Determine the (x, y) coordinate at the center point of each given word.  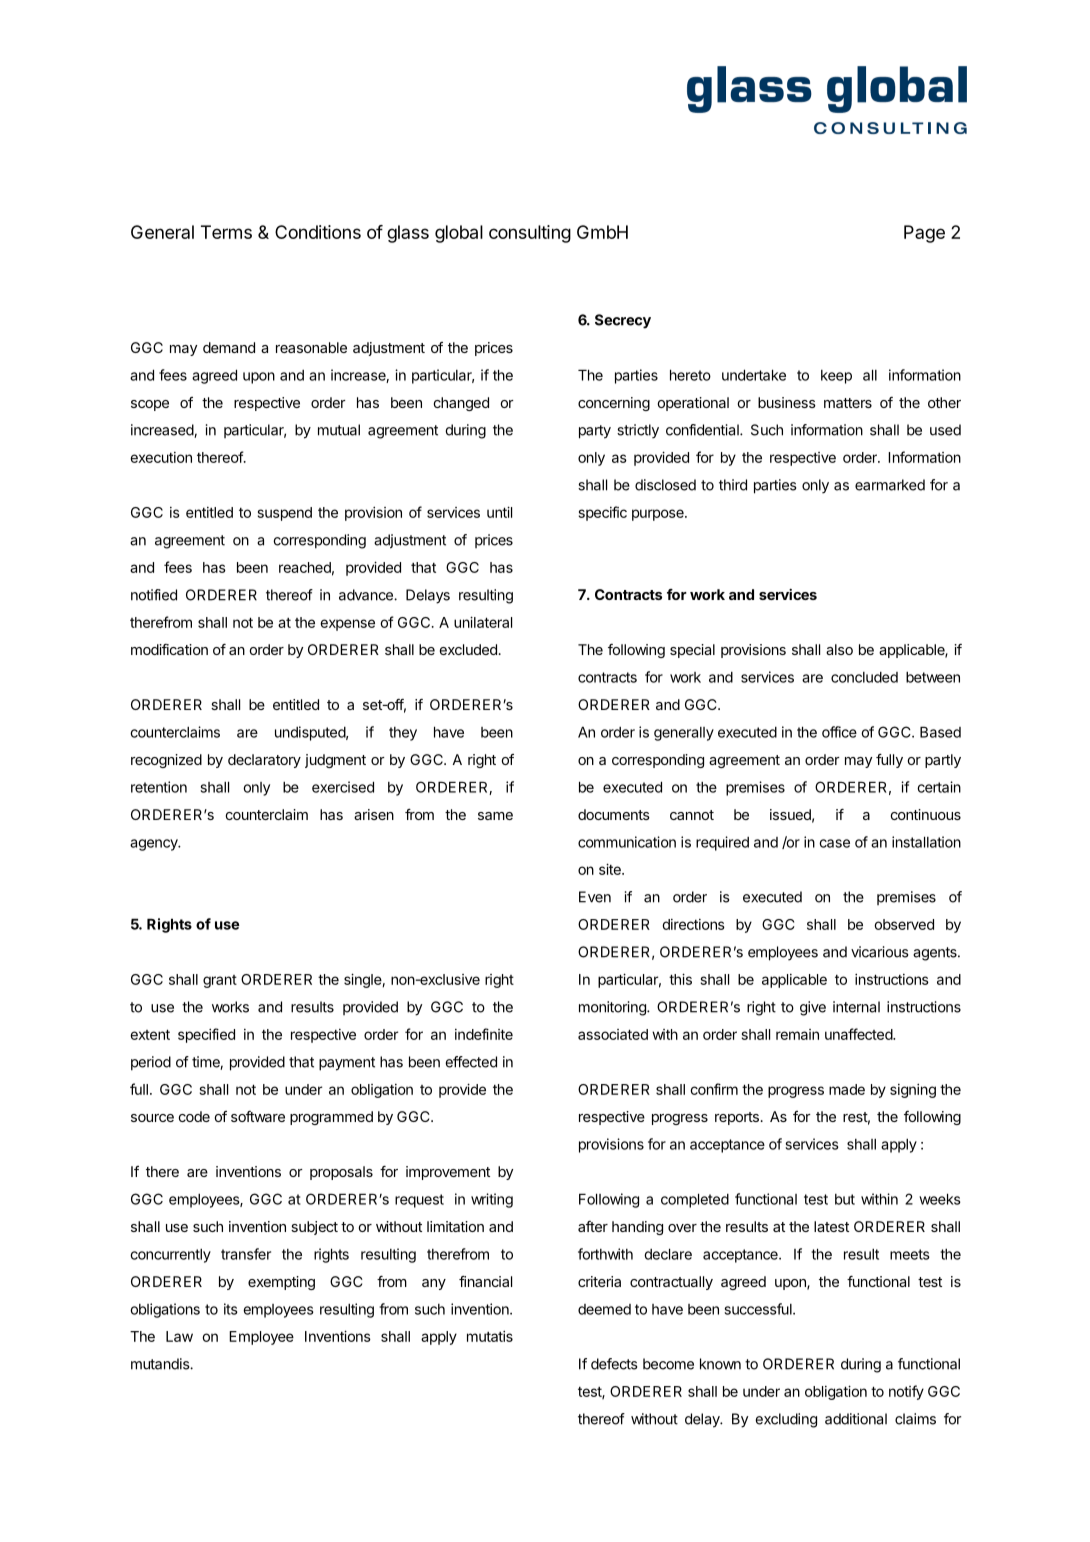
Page (924, 234)
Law (179, 1336)
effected (471, 1062)
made (847, 1089)
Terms (226, 232)
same (495, 816)
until (499, 512)
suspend (285, 514)
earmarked (890, 485)
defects (614, 1364)
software (258, 1116)
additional (856, 1419)
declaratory (264, 761)
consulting (530, 234)
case (834, 843)
